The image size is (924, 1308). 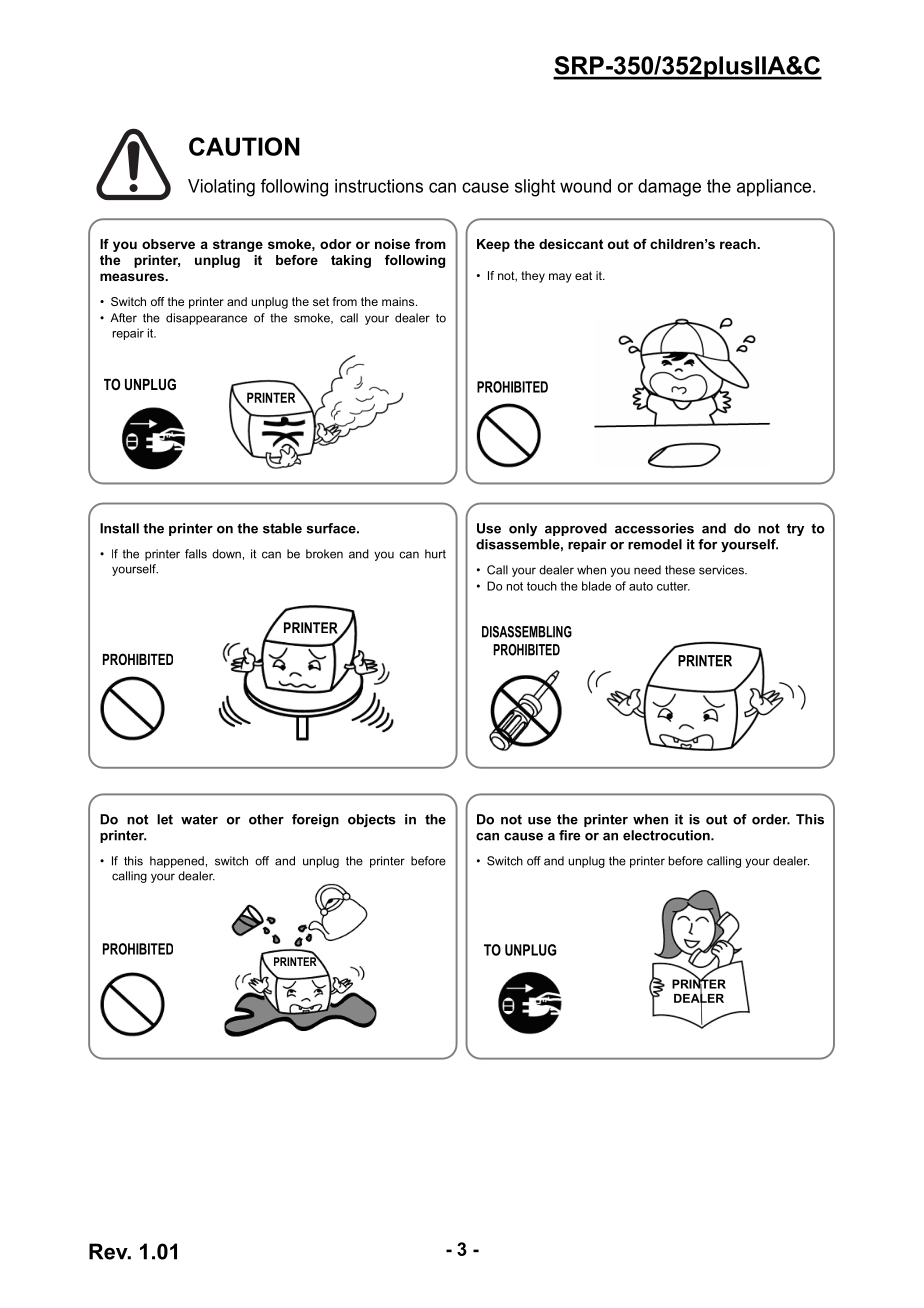 What do you see at coordinates (583, 275) in the page?
I see `eat` at bounding box center [583, 275].
